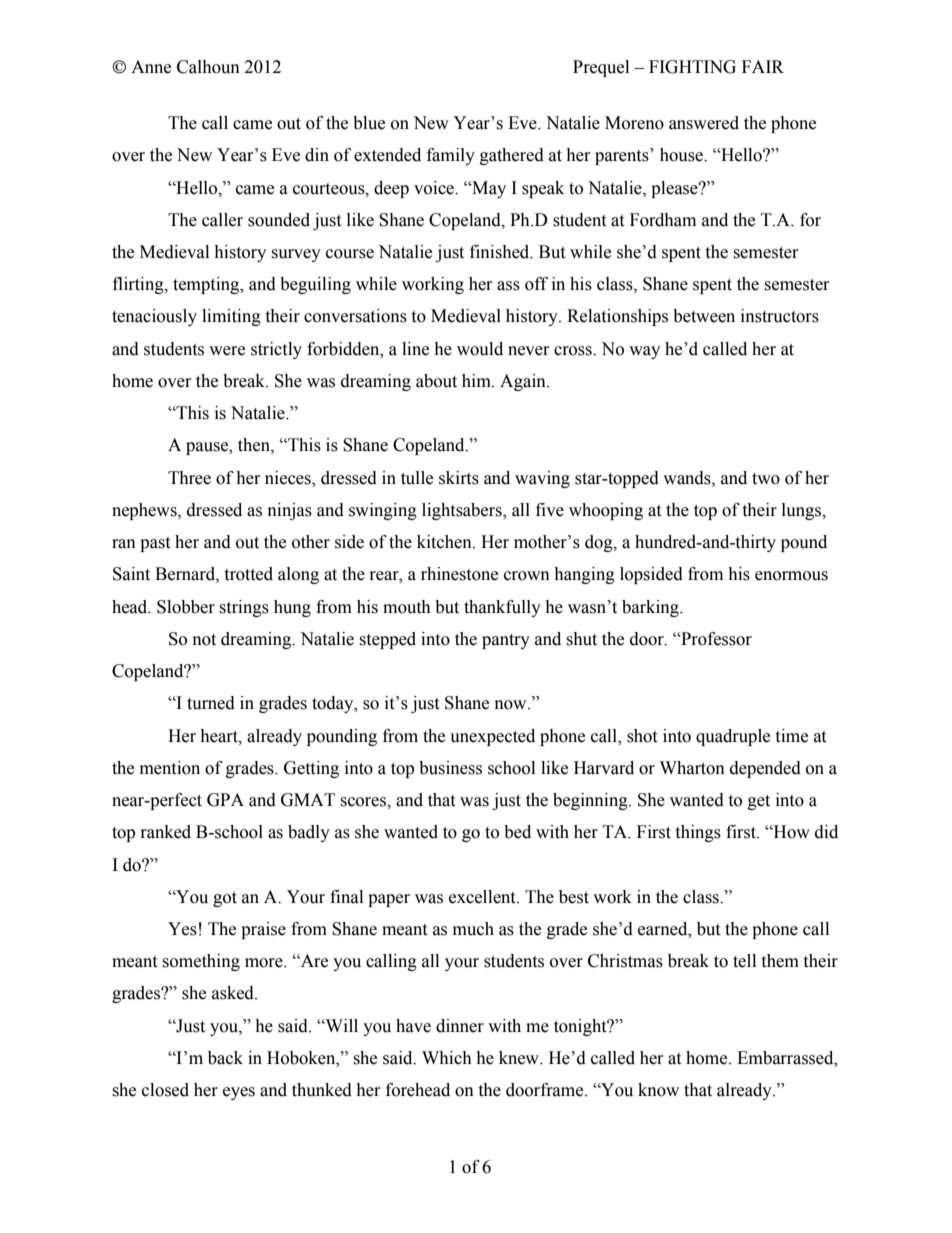  I want to click on quadruple, so click(733, 737).
